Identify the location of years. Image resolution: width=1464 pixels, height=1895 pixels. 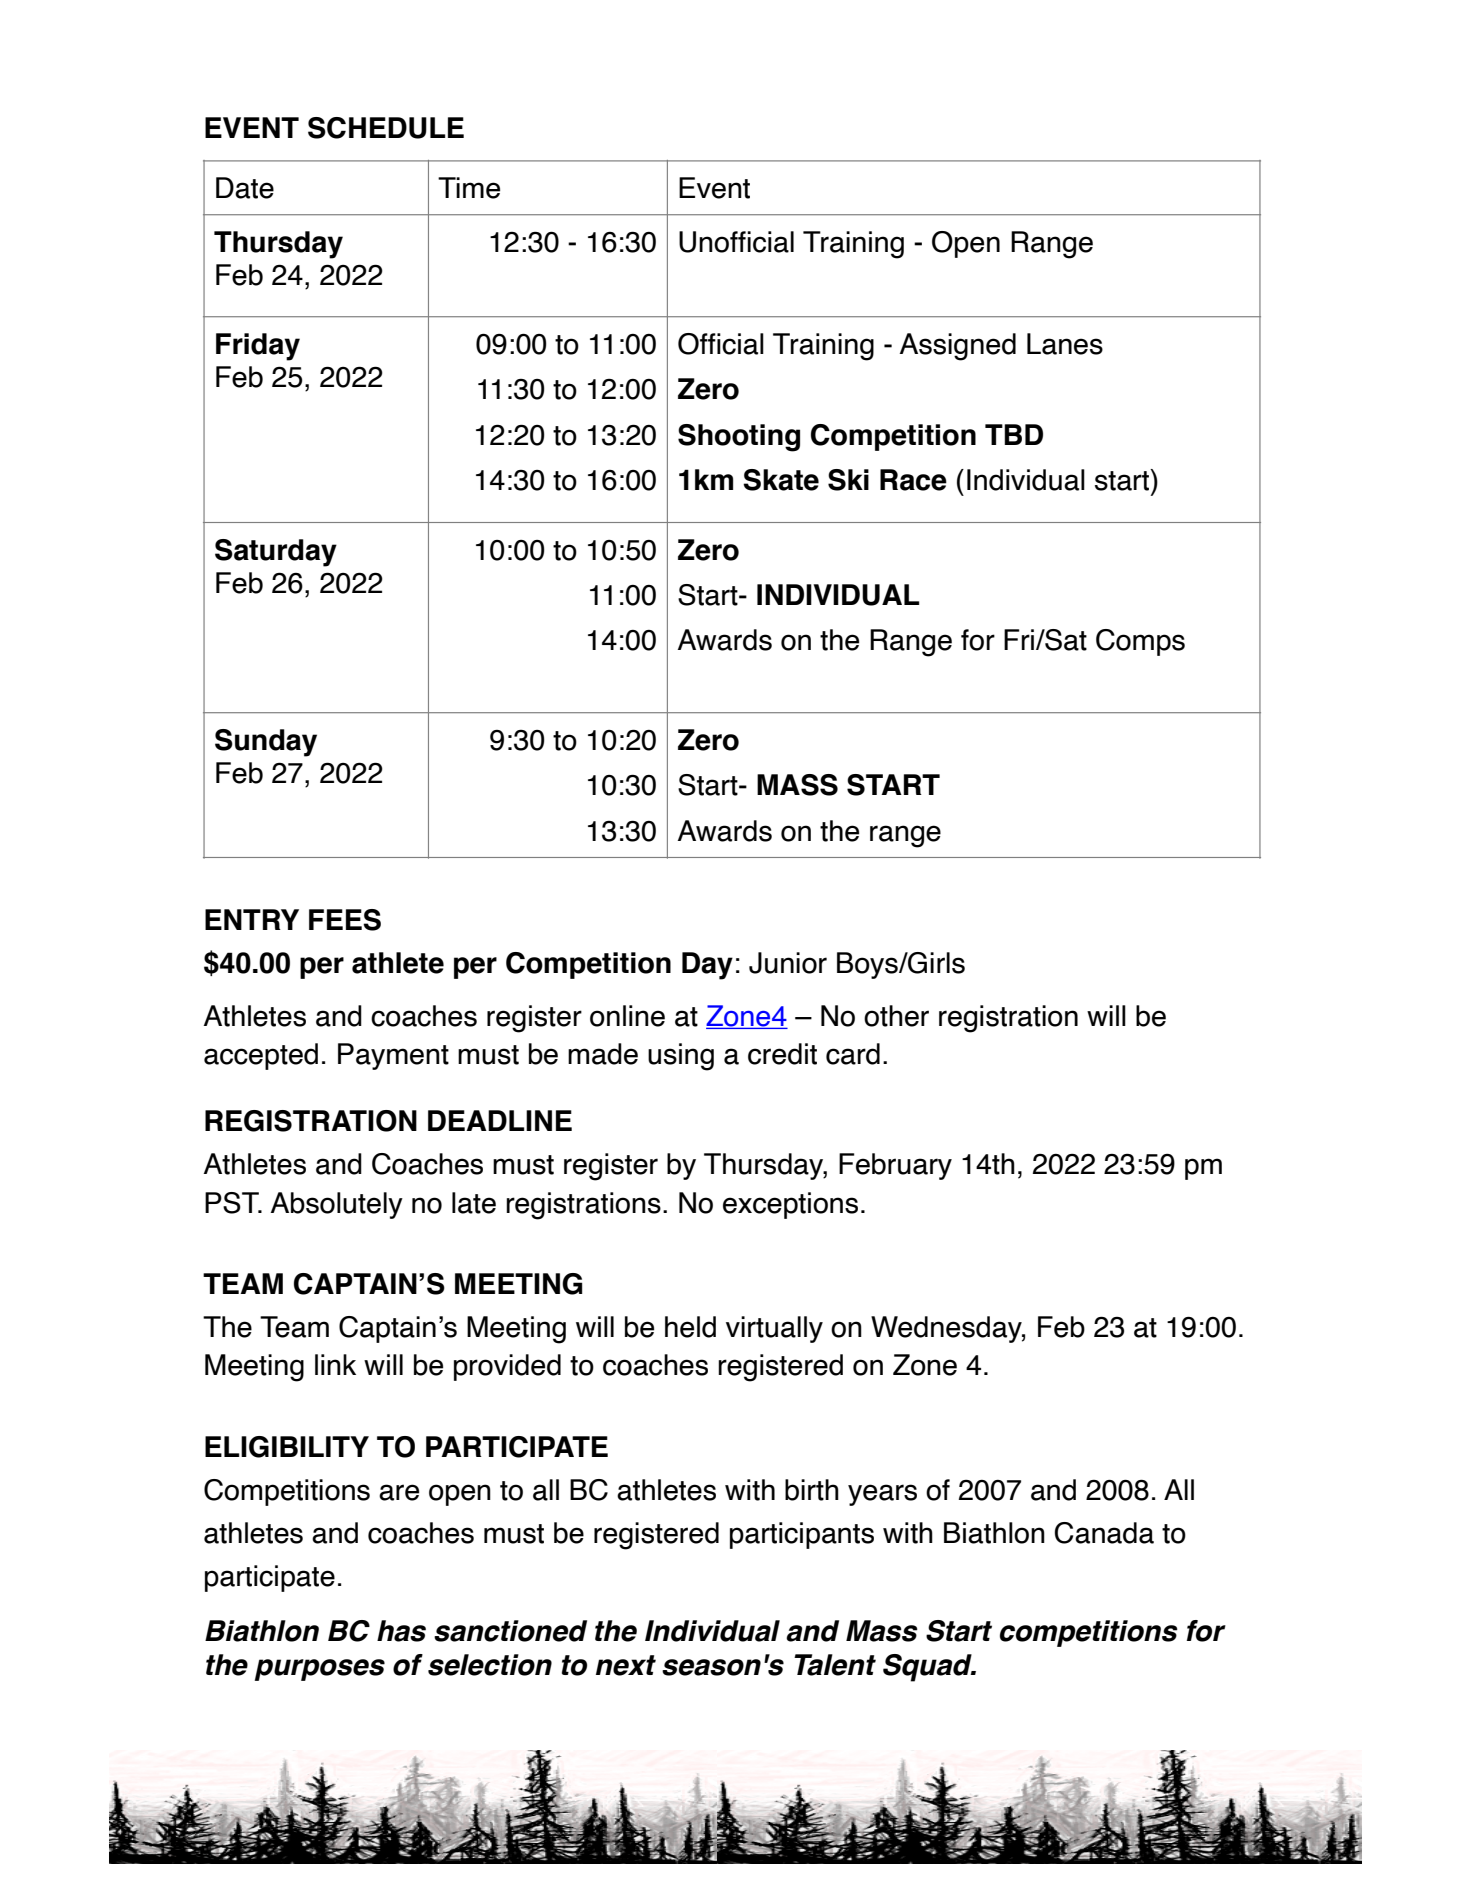
(882, 1495).
